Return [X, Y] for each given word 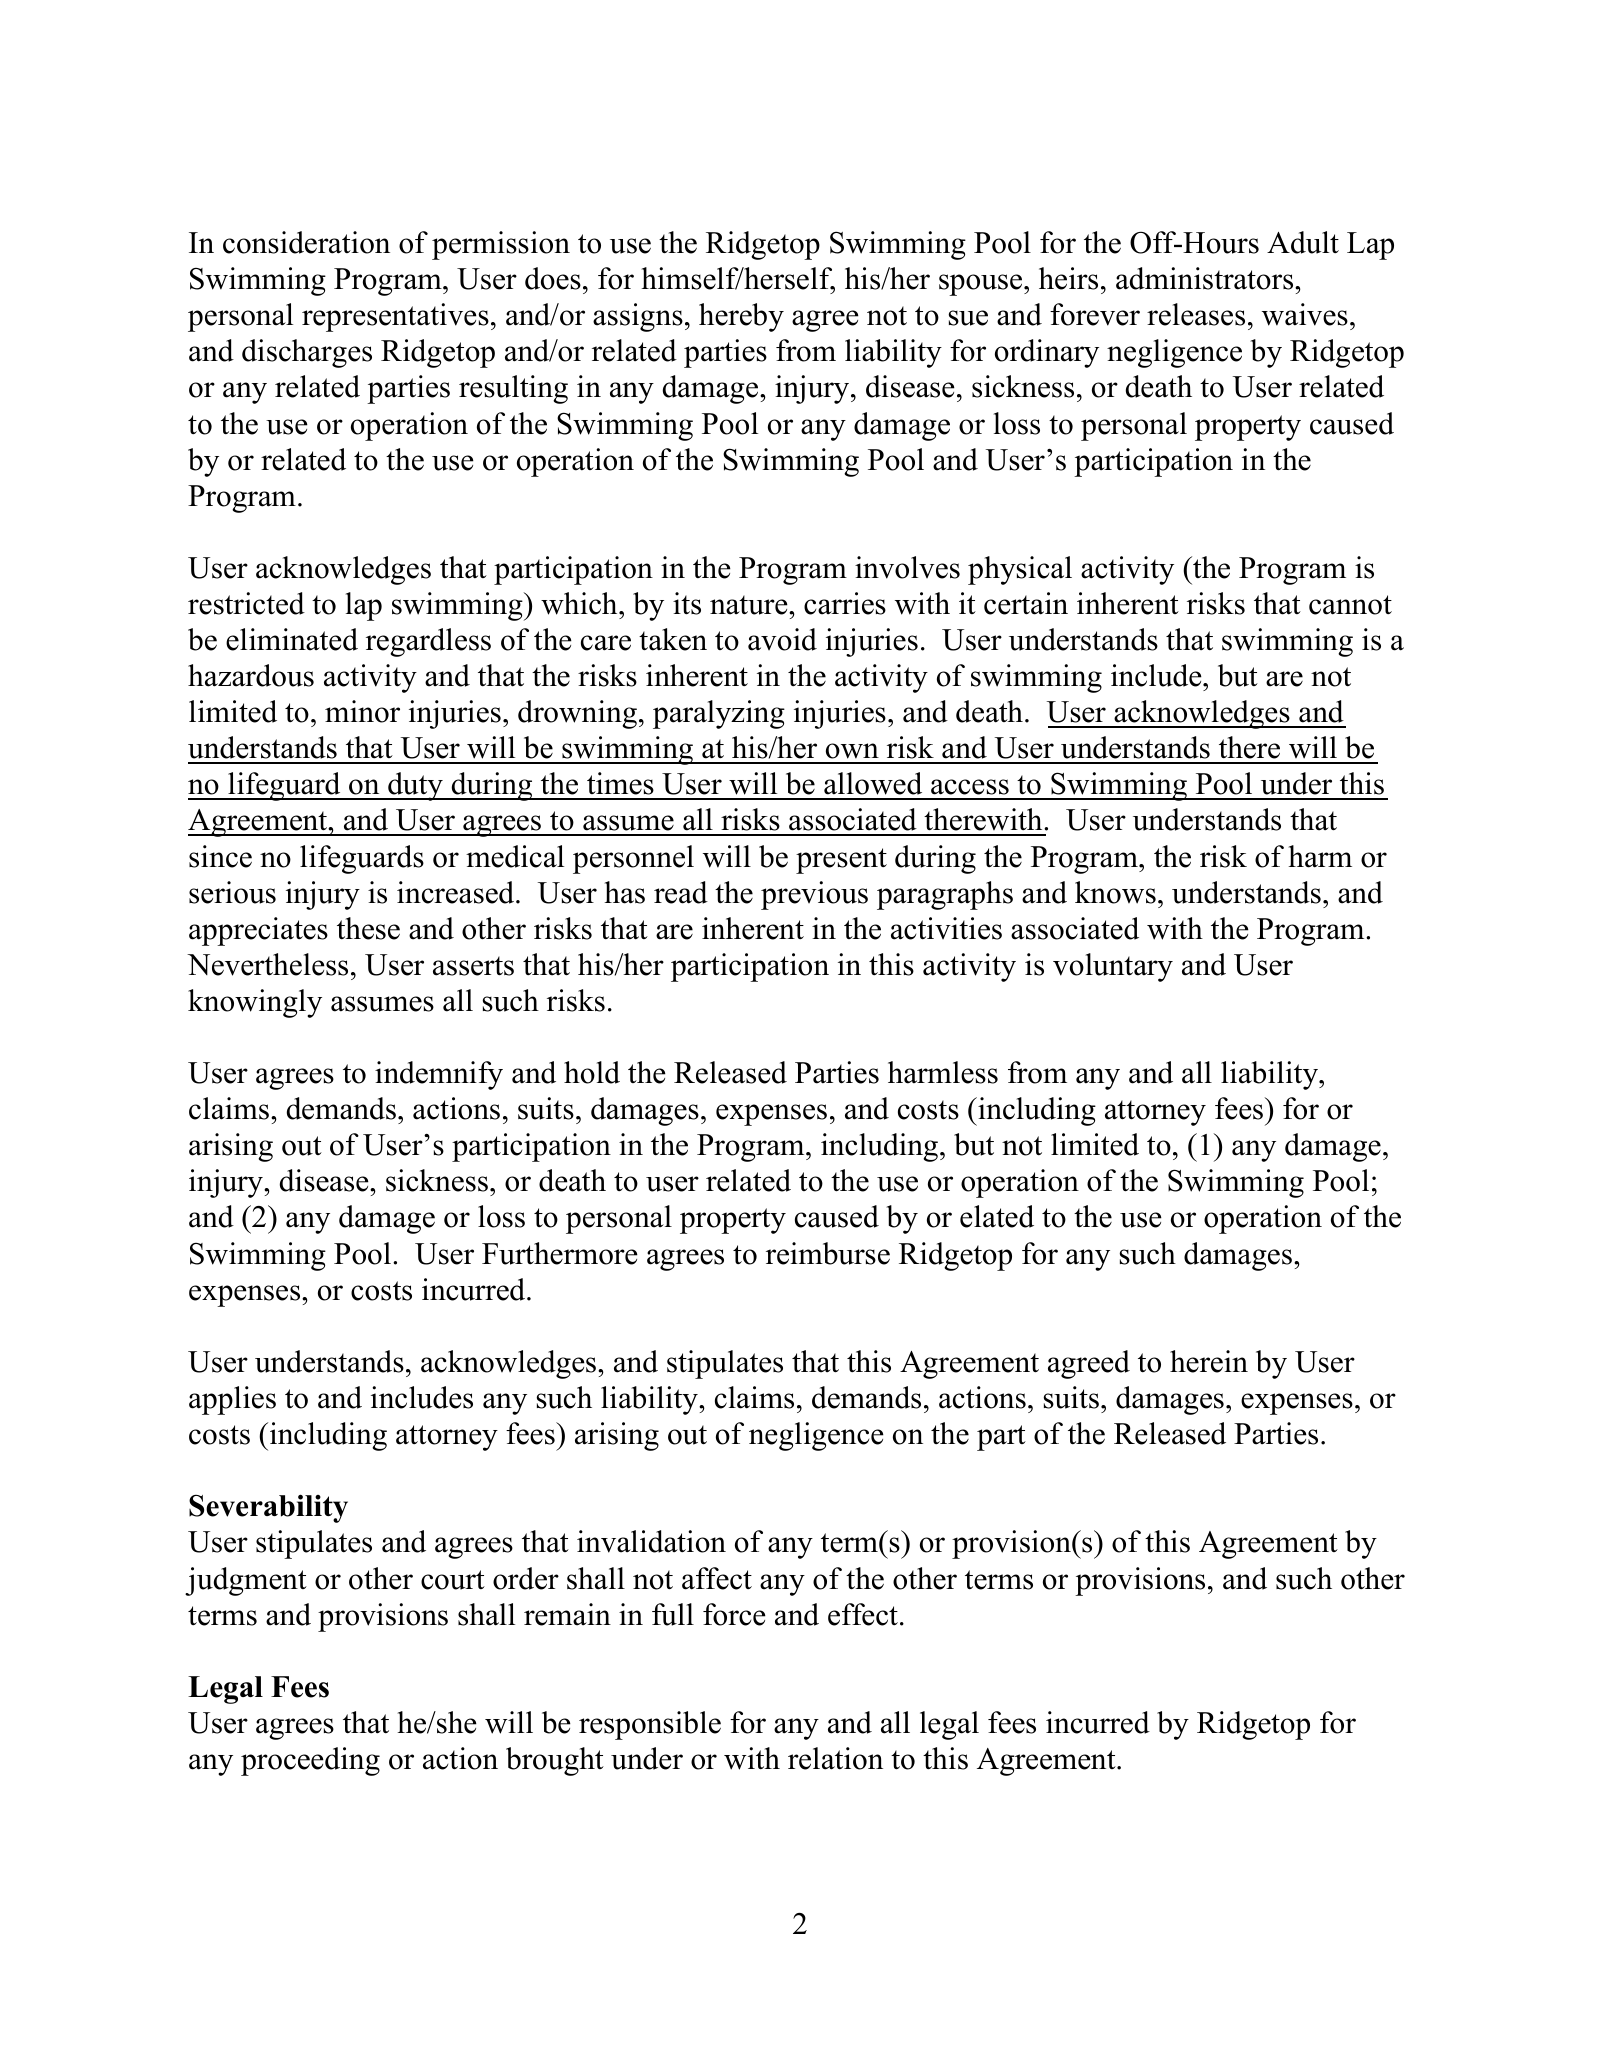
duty [415, 786]
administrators [1206, 278]
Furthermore [560, 1253]
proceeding [310, 1761]
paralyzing [719, 714]
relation [835, 1758]
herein [1209, 1361]
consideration [306, 242]
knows [1115, 892]
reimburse [828, 1253]
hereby [741, 317]
